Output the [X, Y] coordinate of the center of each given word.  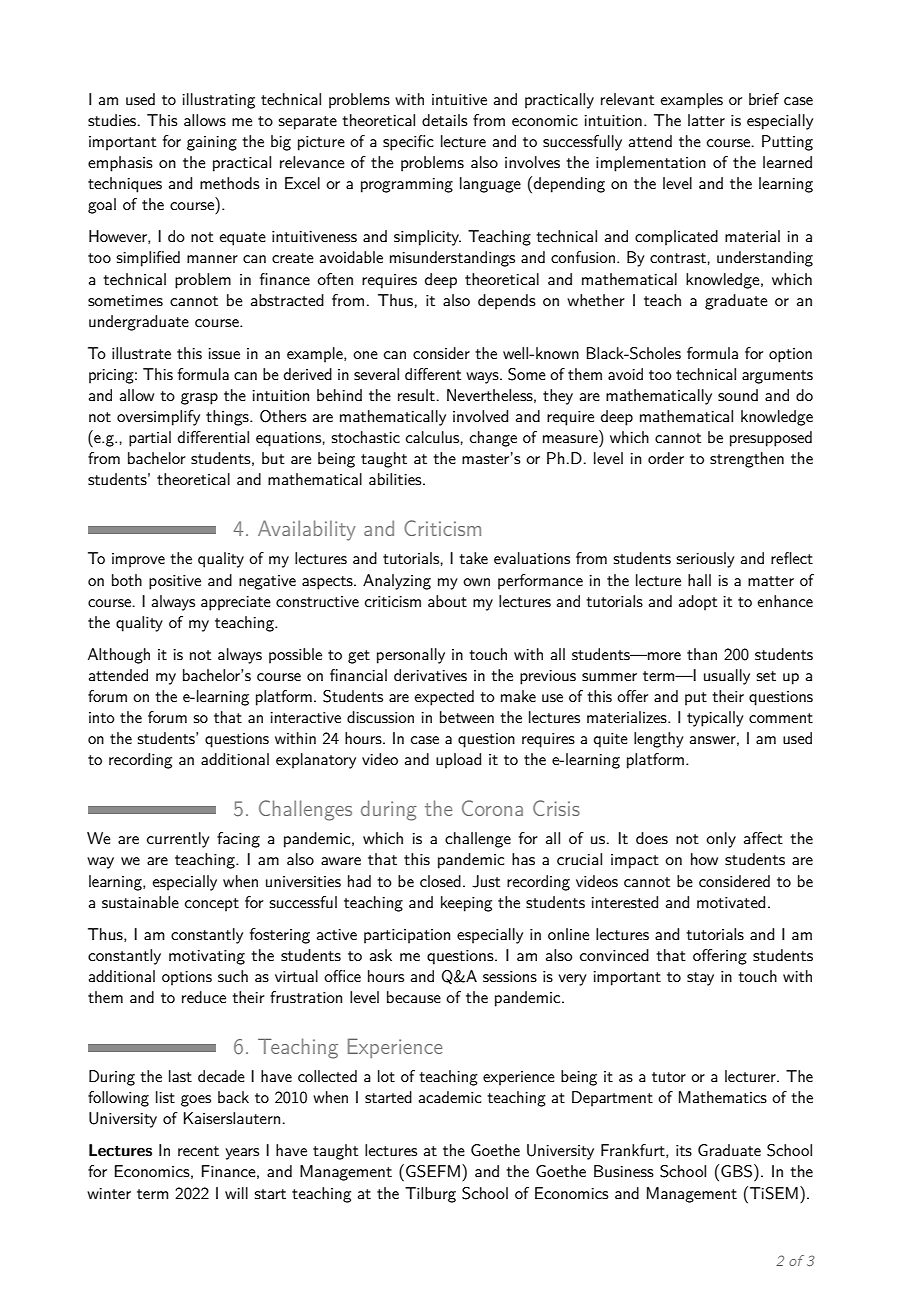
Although [119, 656]
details [445, 120]
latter [706, 120]
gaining [212, 143]
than [702, 654]
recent [198, 1151]
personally [411, 656]
